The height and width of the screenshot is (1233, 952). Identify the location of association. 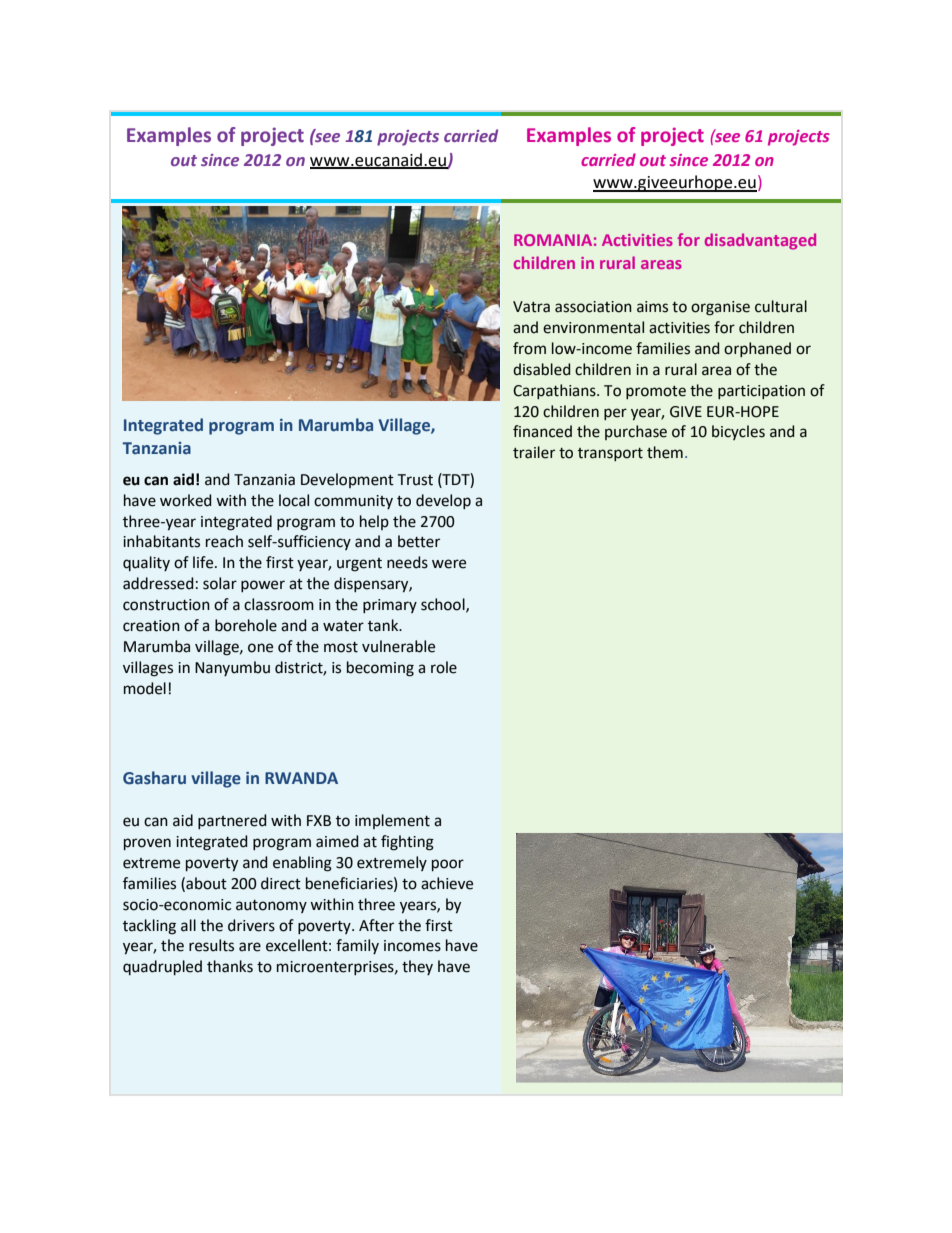
(593, 307).
